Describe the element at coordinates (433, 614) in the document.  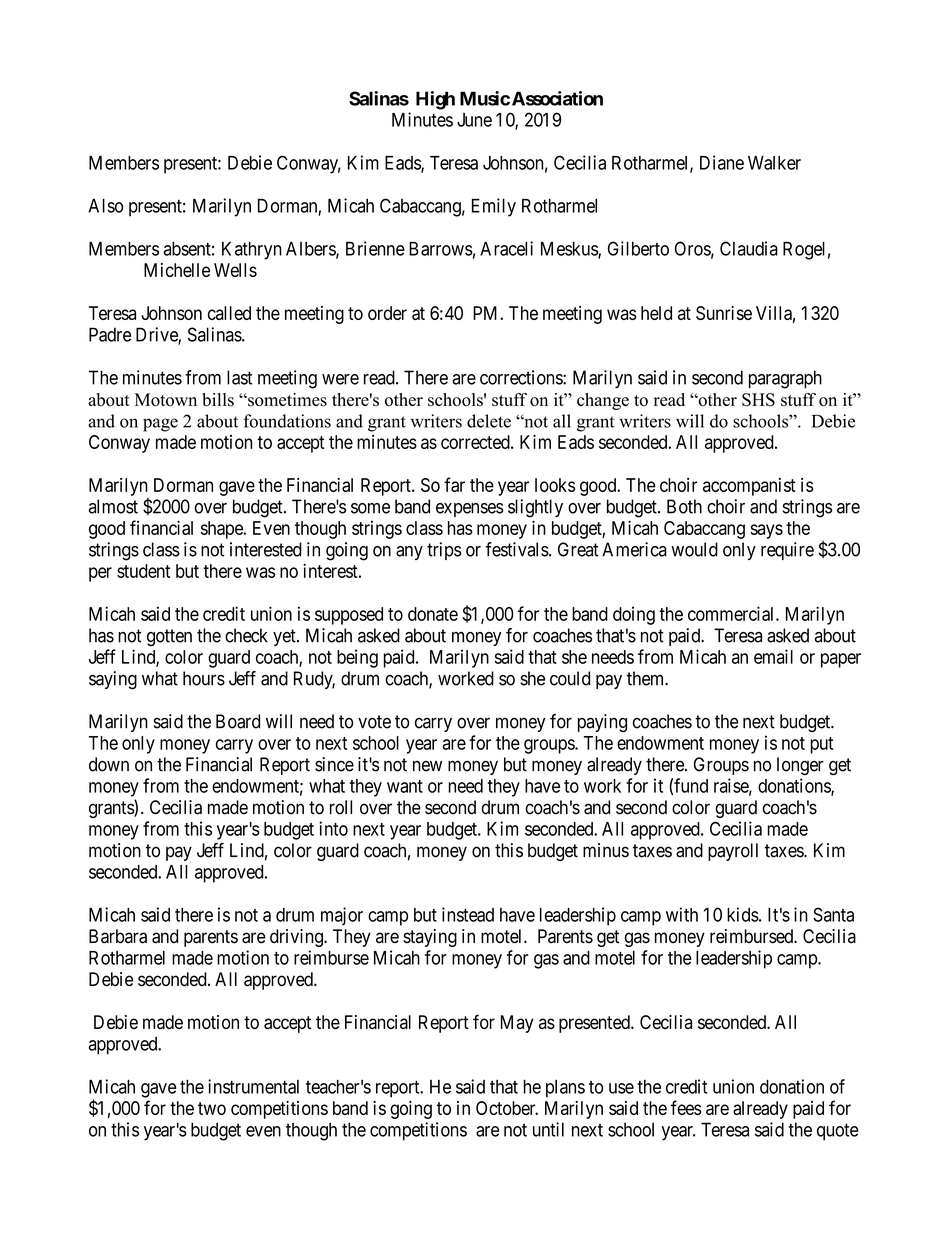
I see `donate` at that location.
